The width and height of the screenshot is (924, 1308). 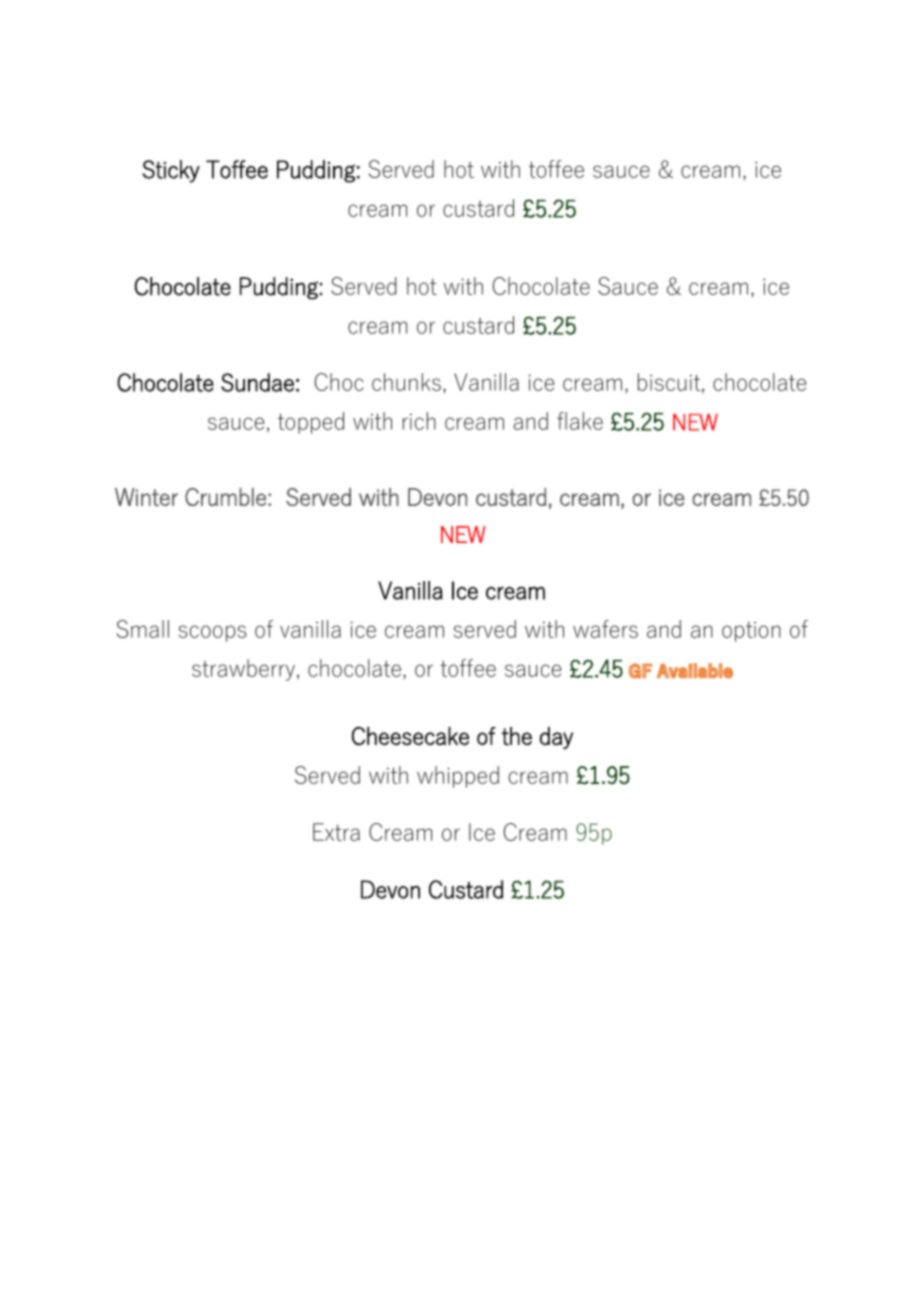 What do you see at coordinates (605, 629) in the screenshot?
I see `wafers` at bounding box center [605, 629].
